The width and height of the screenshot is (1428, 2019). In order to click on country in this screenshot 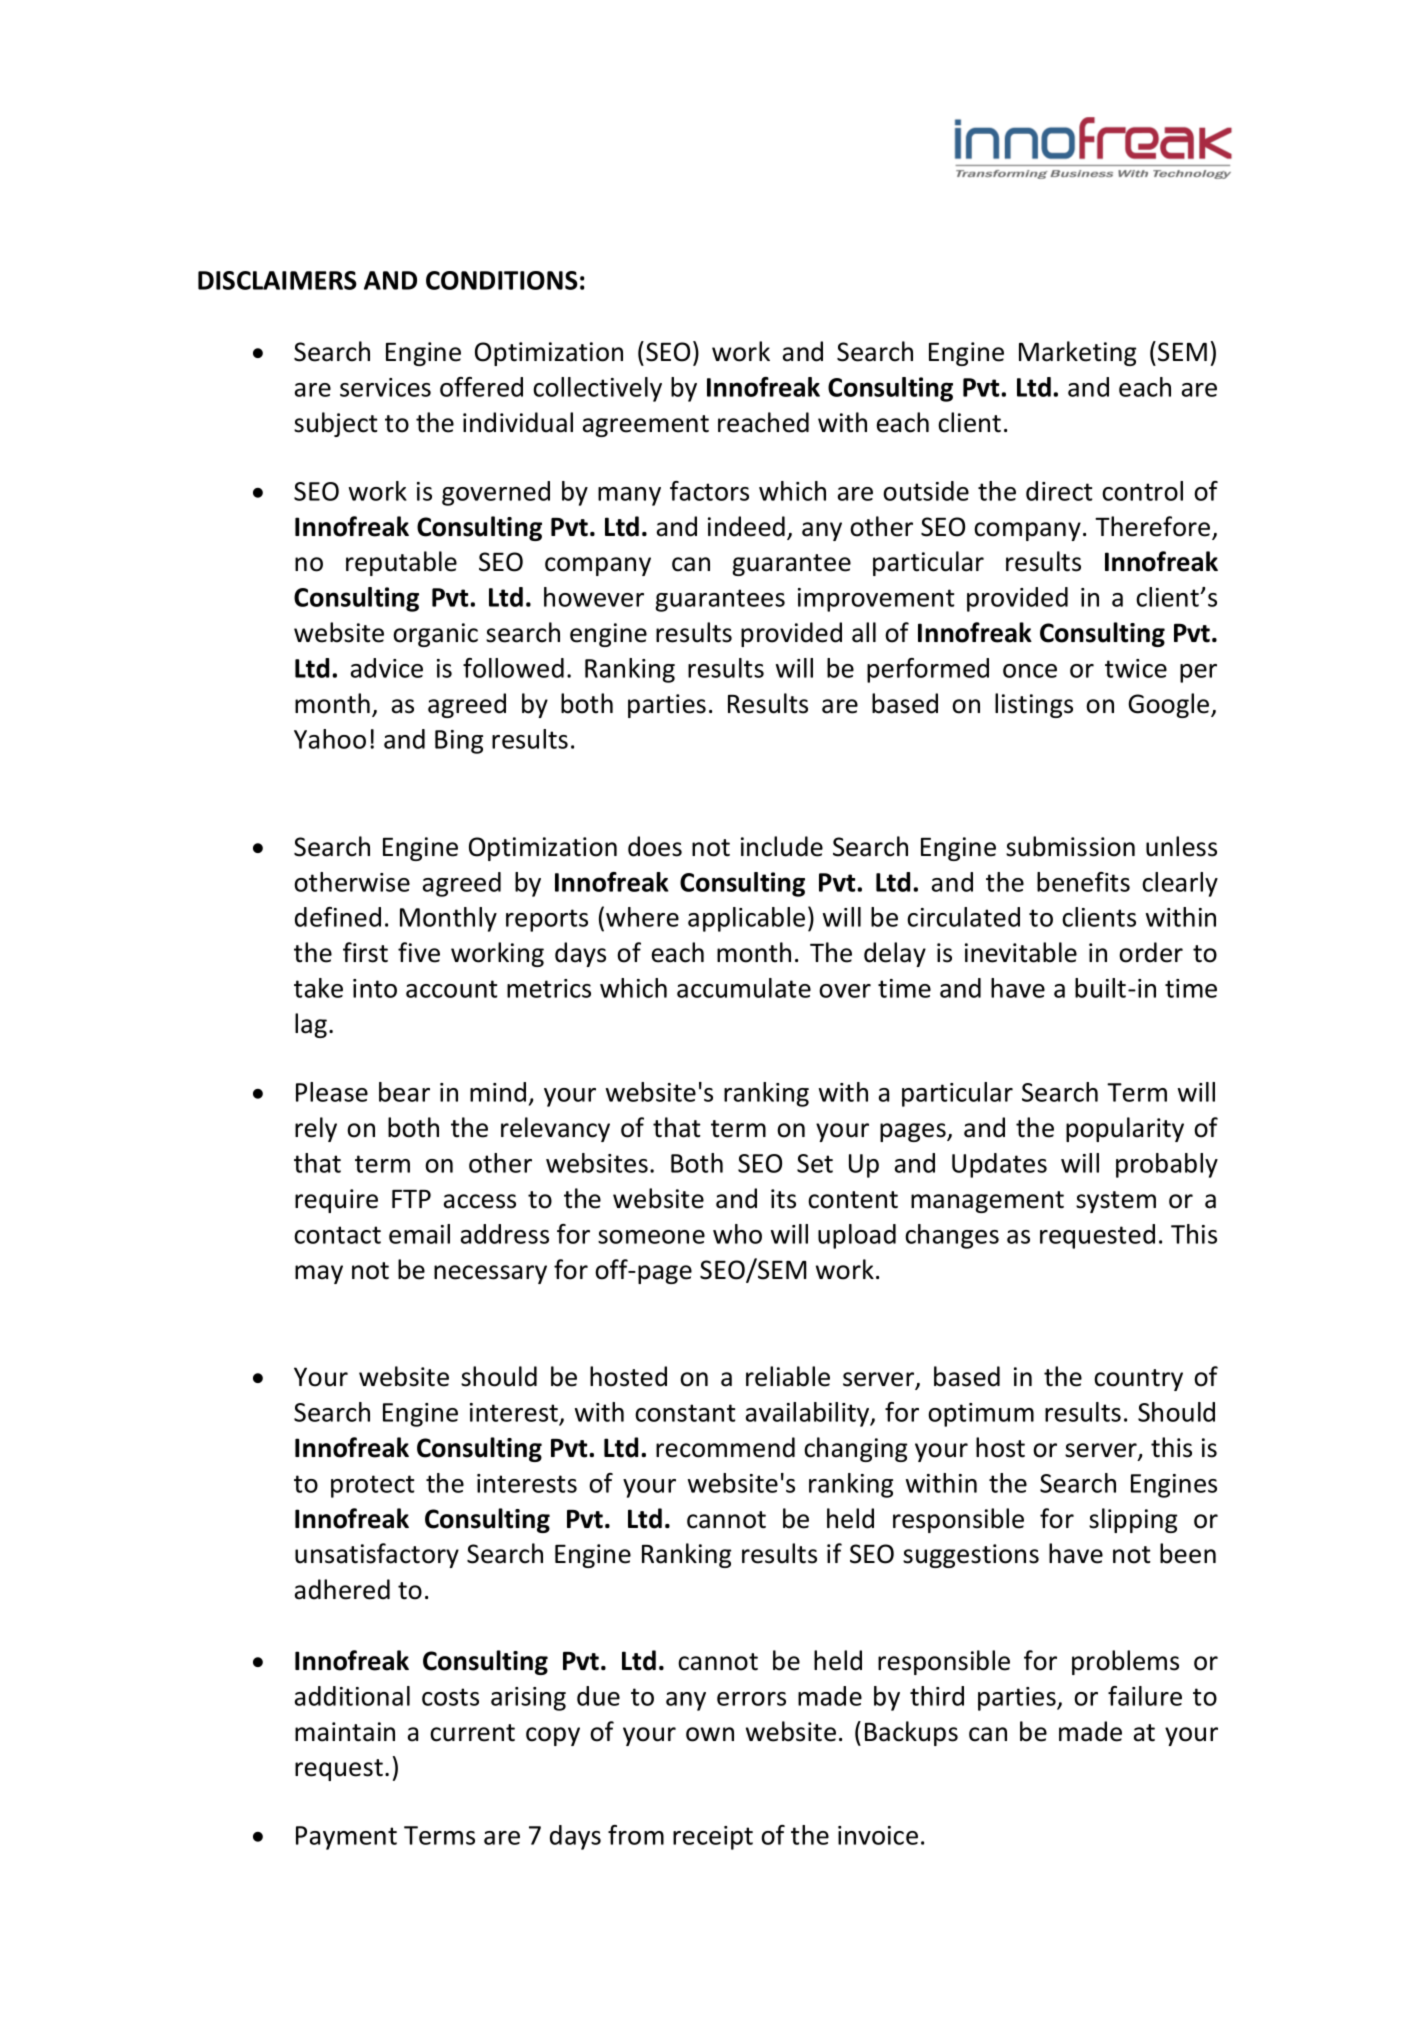, I will do `click(1138, 1380)`.
